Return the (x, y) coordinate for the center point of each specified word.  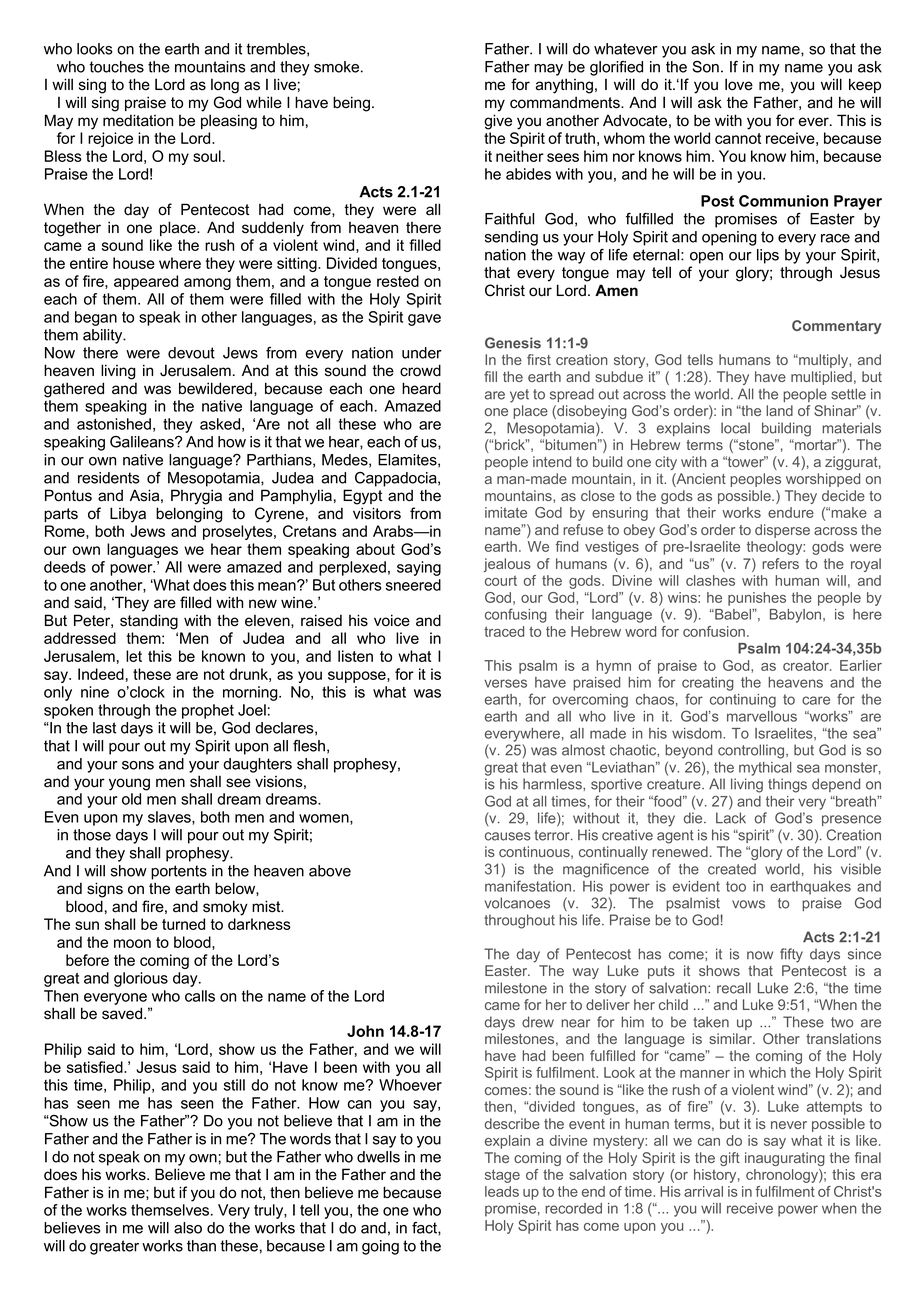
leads (502, 1191)
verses (505, 683)
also (188, 1228)
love (739, 84)
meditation (138, 120)
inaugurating (785, 1159)
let (134, 656)
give (498, 122)
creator (807, 665)
